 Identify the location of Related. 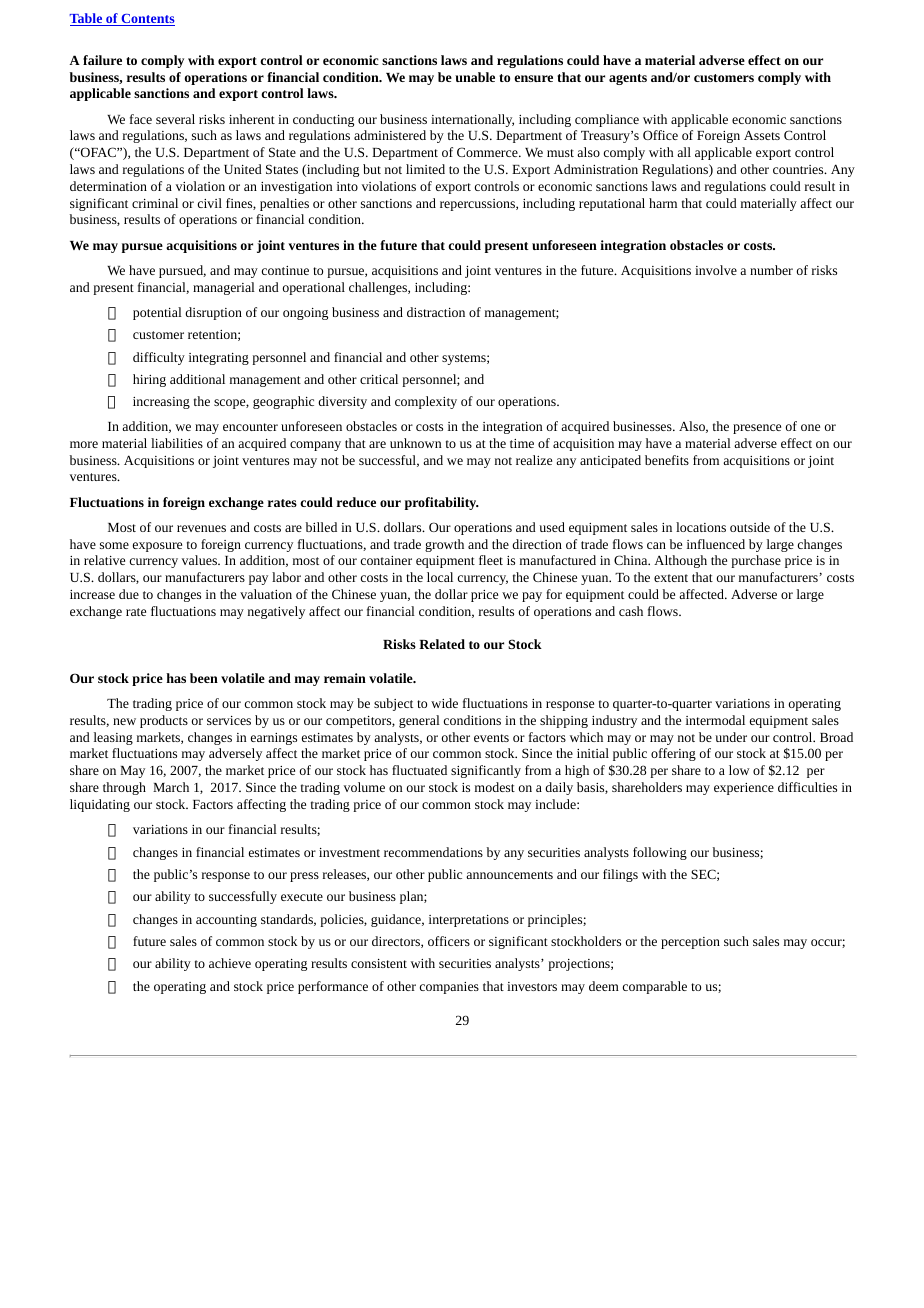
(442, 644).
